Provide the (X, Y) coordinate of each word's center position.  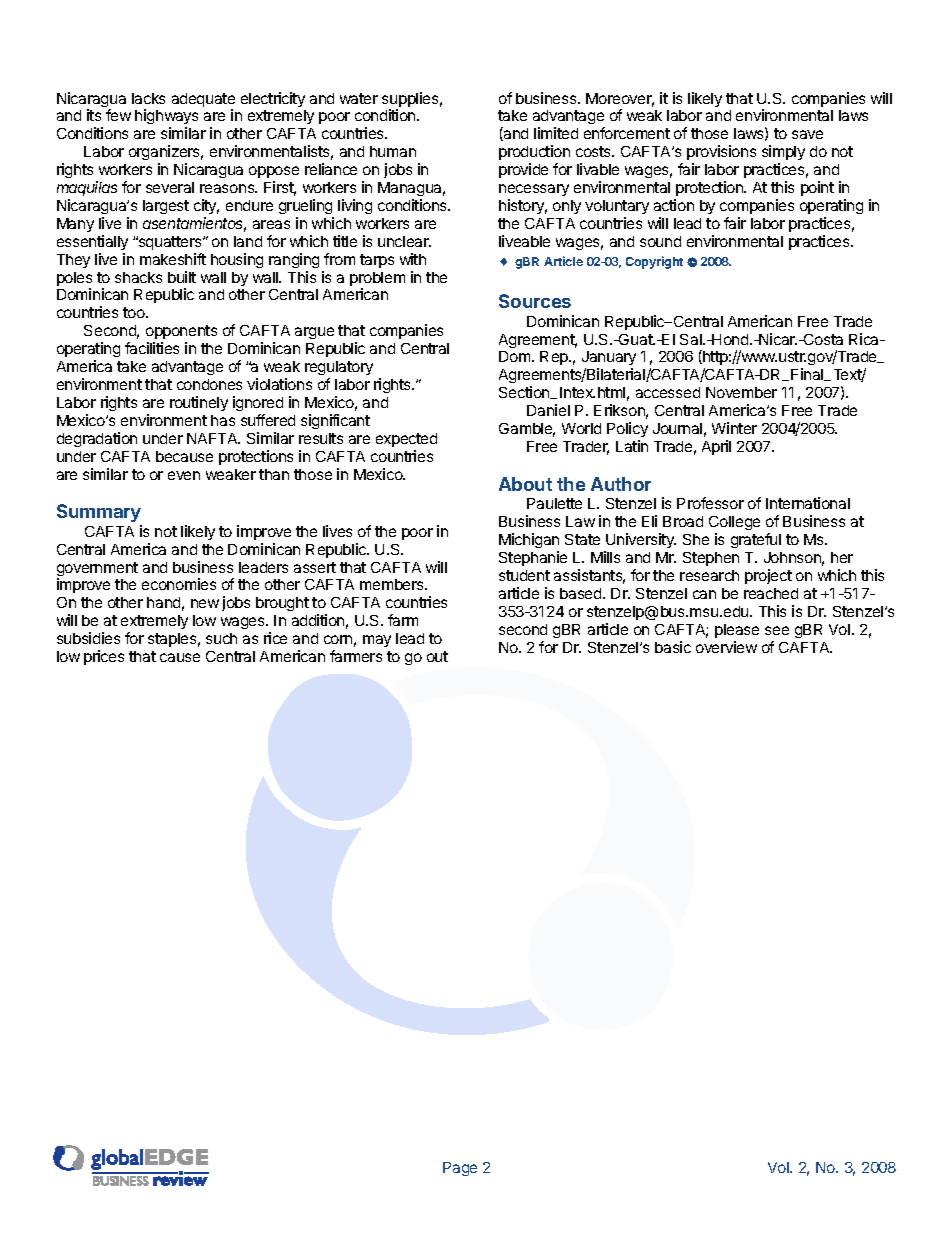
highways (166, 118)
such (221, 638)
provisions (721, 152)
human (393, 151)
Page (460, 1169)
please (737, 631)
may (377, 641)
